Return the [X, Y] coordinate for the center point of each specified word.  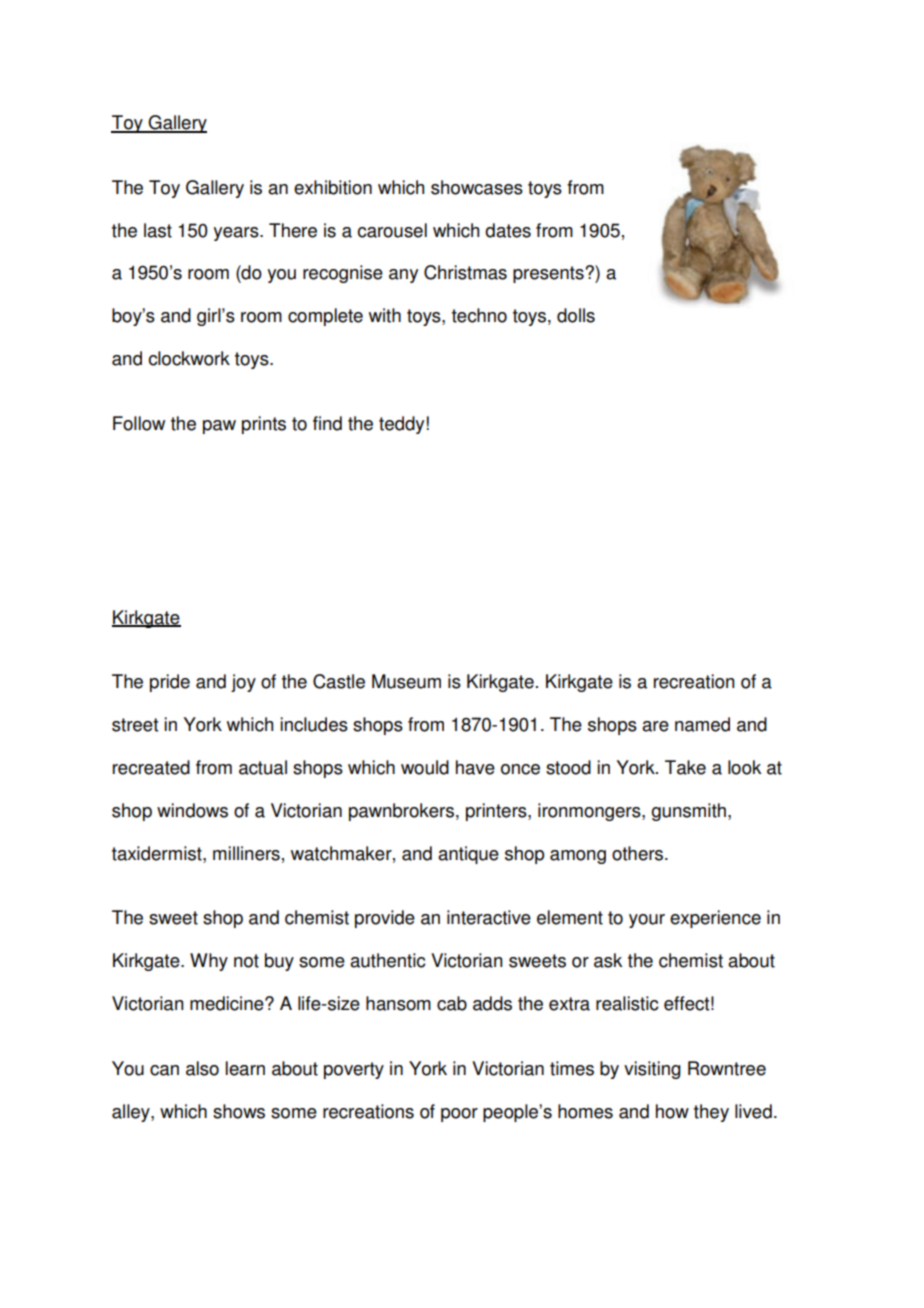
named [702, 724]
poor [459, 1115]
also [202, 1068]
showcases [477, 187]
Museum [406, 681]
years [237, 234]
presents [549, 274]
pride [170, 683]
